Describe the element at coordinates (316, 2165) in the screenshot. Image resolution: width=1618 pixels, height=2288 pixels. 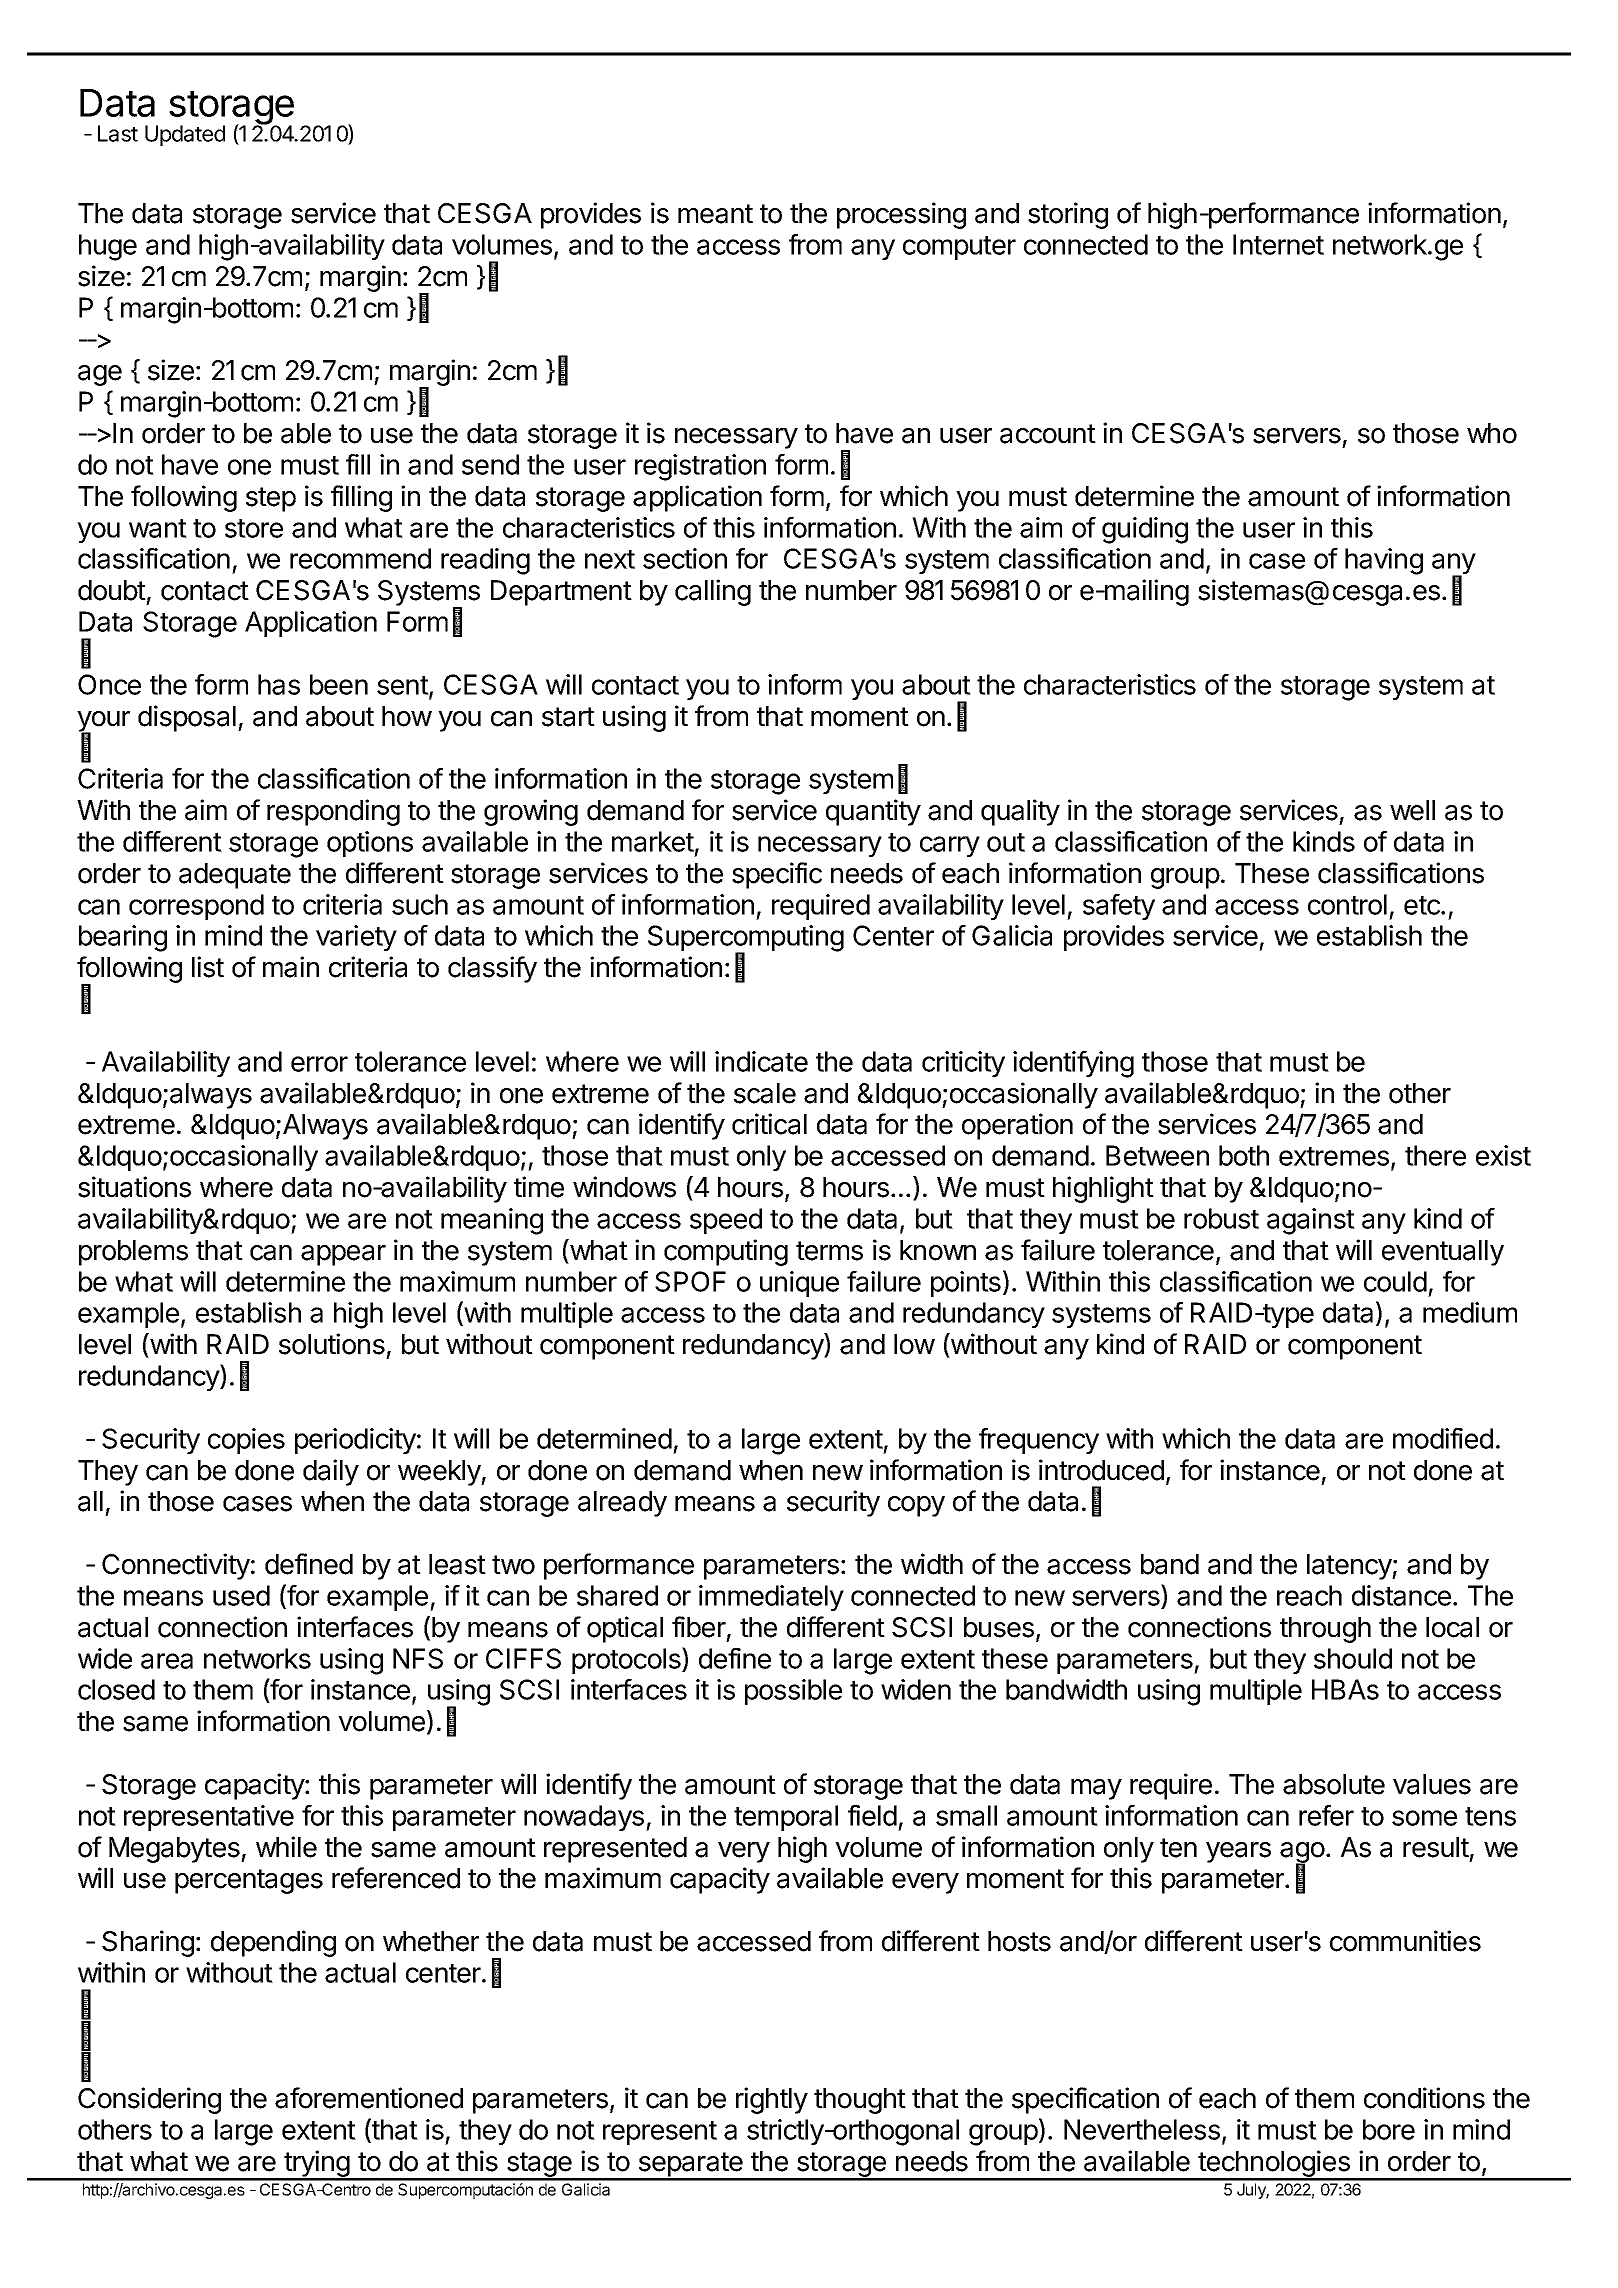
I see `trying` at that location.
